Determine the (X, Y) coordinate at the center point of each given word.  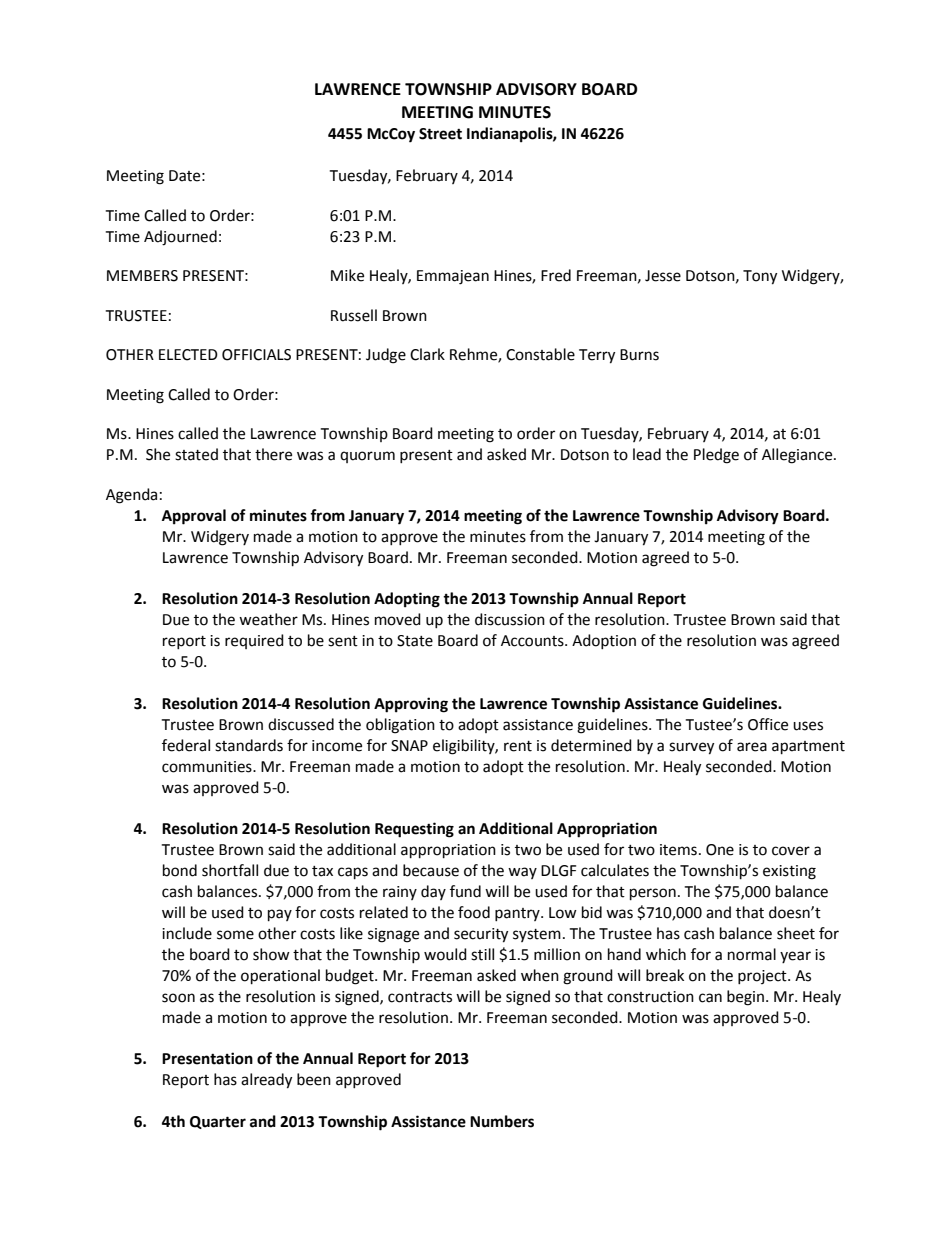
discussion (510, 619)
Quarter (218, 1122)
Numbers (502, 1121)
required (254, 641)
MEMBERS (142, 276)
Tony (760, 277)
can (710, 998)
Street (440, 134)
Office (768, 724)
